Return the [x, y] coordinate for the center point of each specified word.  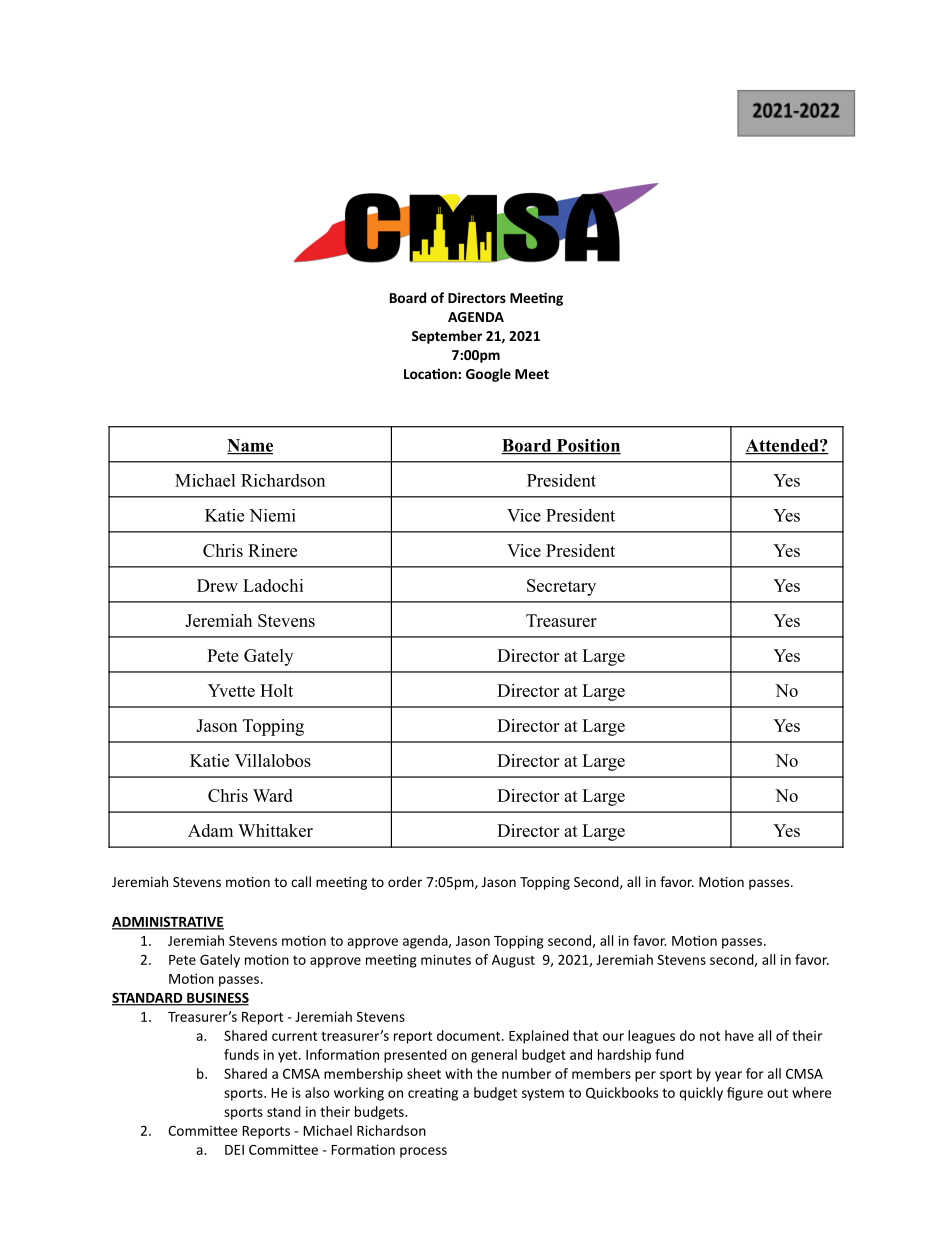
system [543, 1094]
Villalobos [273, 760]
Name [250, 446]
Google [488, 375]
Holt [276, 690]
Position [587, 446]
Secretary [561, 587]
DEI [234, 1150]
